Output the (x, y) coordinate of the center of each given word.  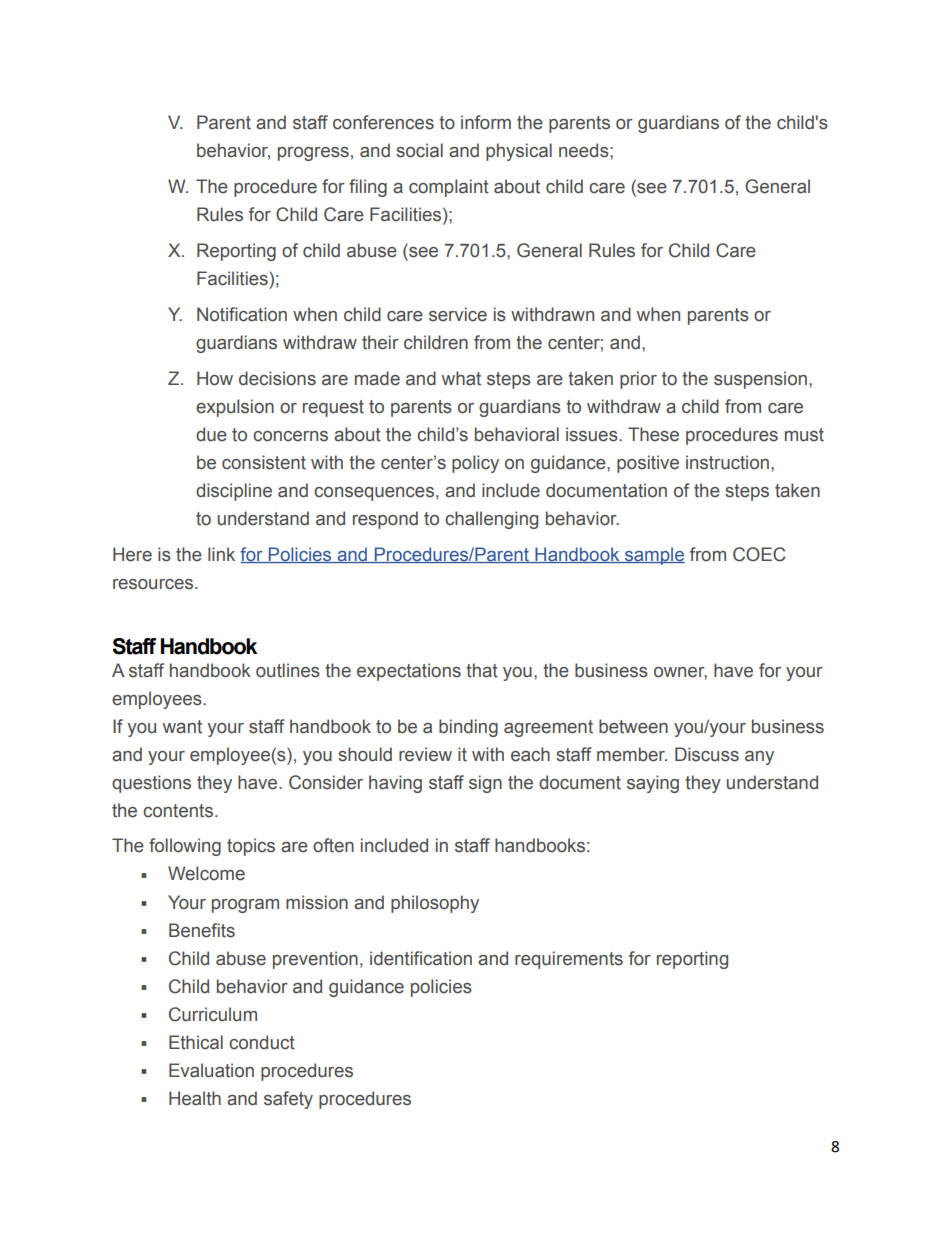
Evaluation (211, 1070)
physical (519, 152)
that (482, 670)
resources (154, 584)
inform (486, 122)
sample (654, 556)
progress (313, 154)
